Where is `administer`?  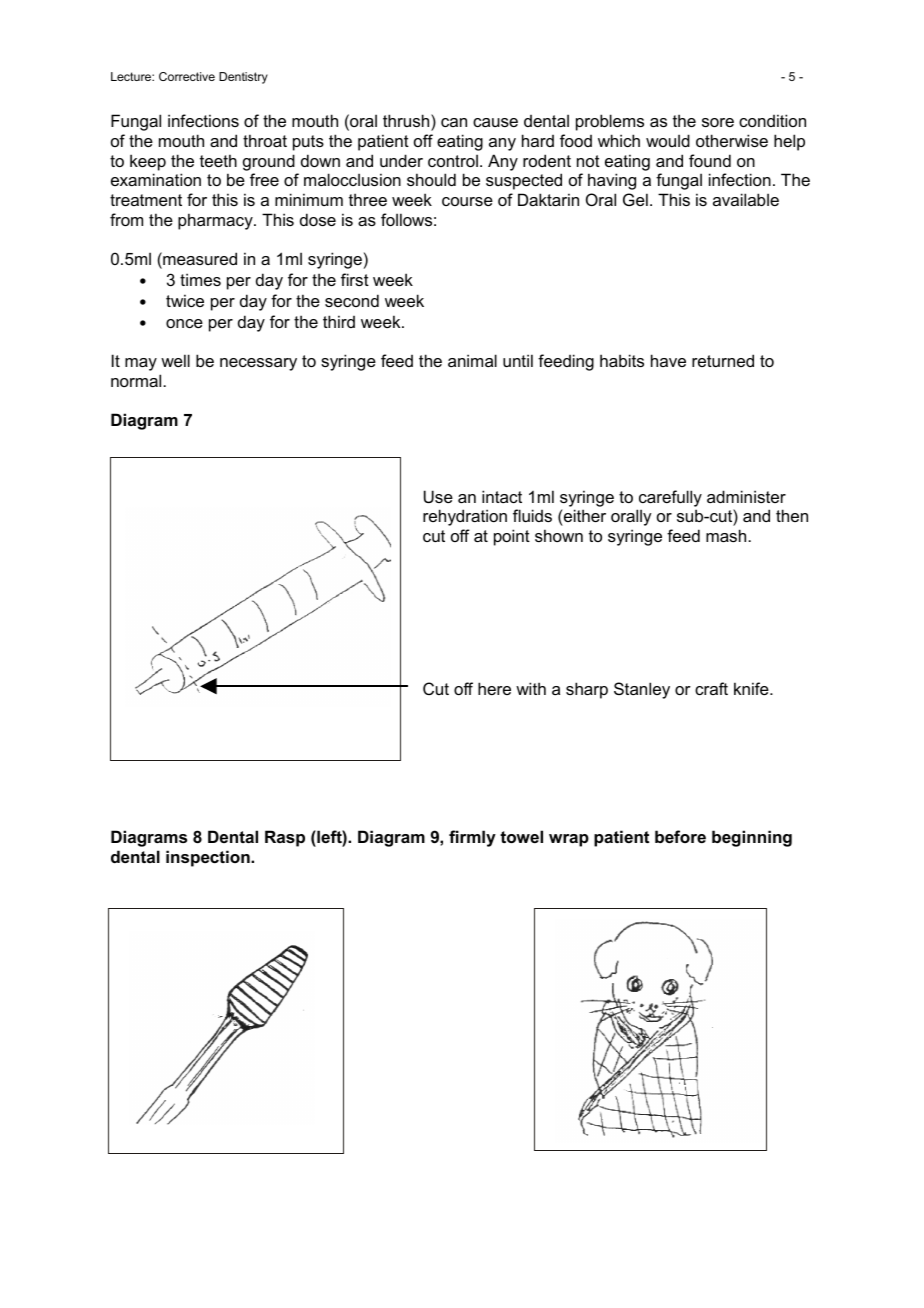
administer is located at coordinates (746, 496).
